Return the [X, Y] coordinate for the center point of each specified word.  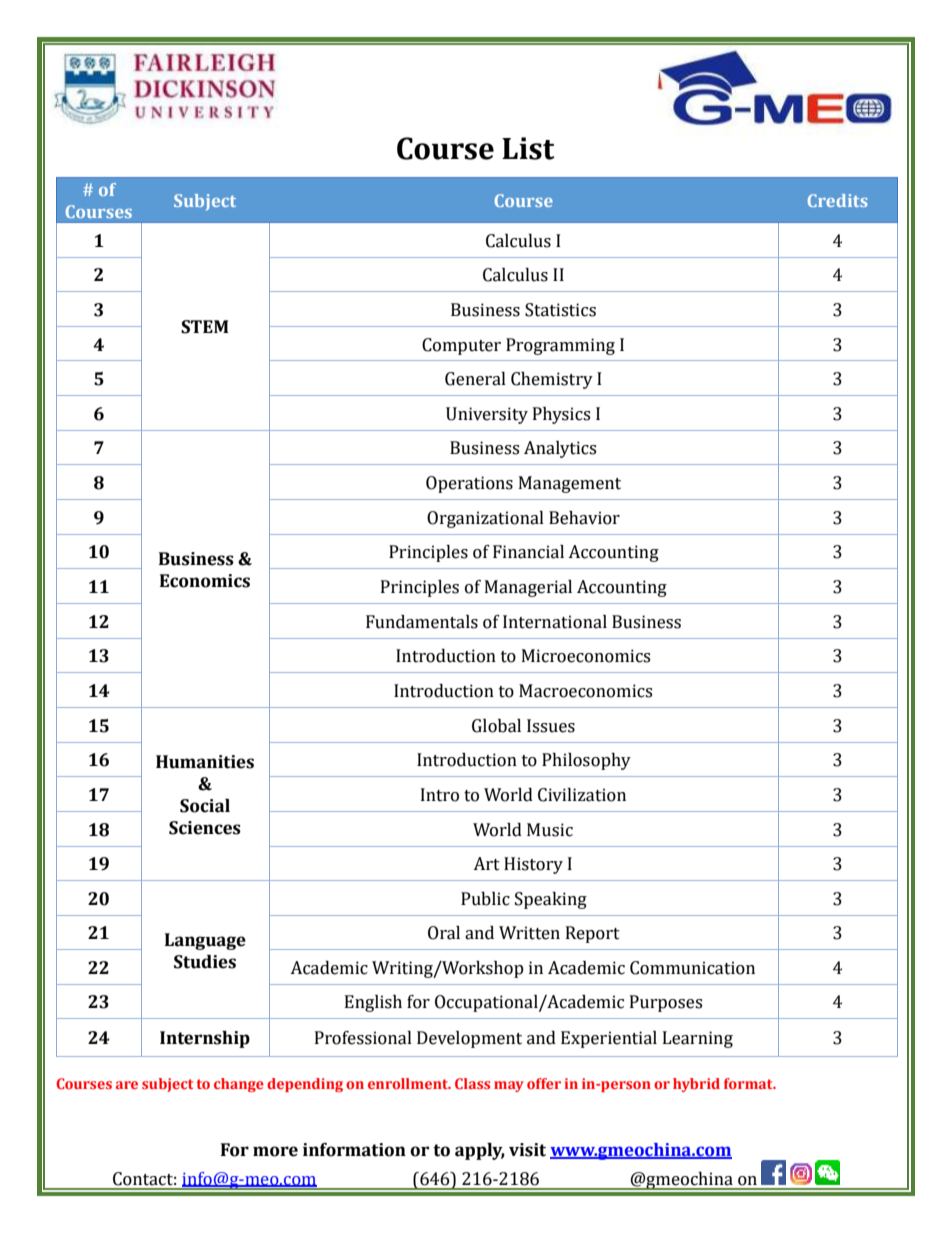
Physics [561, 415]
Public [485, 899]
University [487, 415]
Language [205, 941]
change [239, 1085]
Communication [692, 968]
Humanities [205, 762]
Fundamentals [422, 622]
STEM [205, 327]
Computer [461, 346]
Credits [838, 200]
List [528, 148]
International [555, 622]
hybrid [696, 1085]
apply [480, 1151]
